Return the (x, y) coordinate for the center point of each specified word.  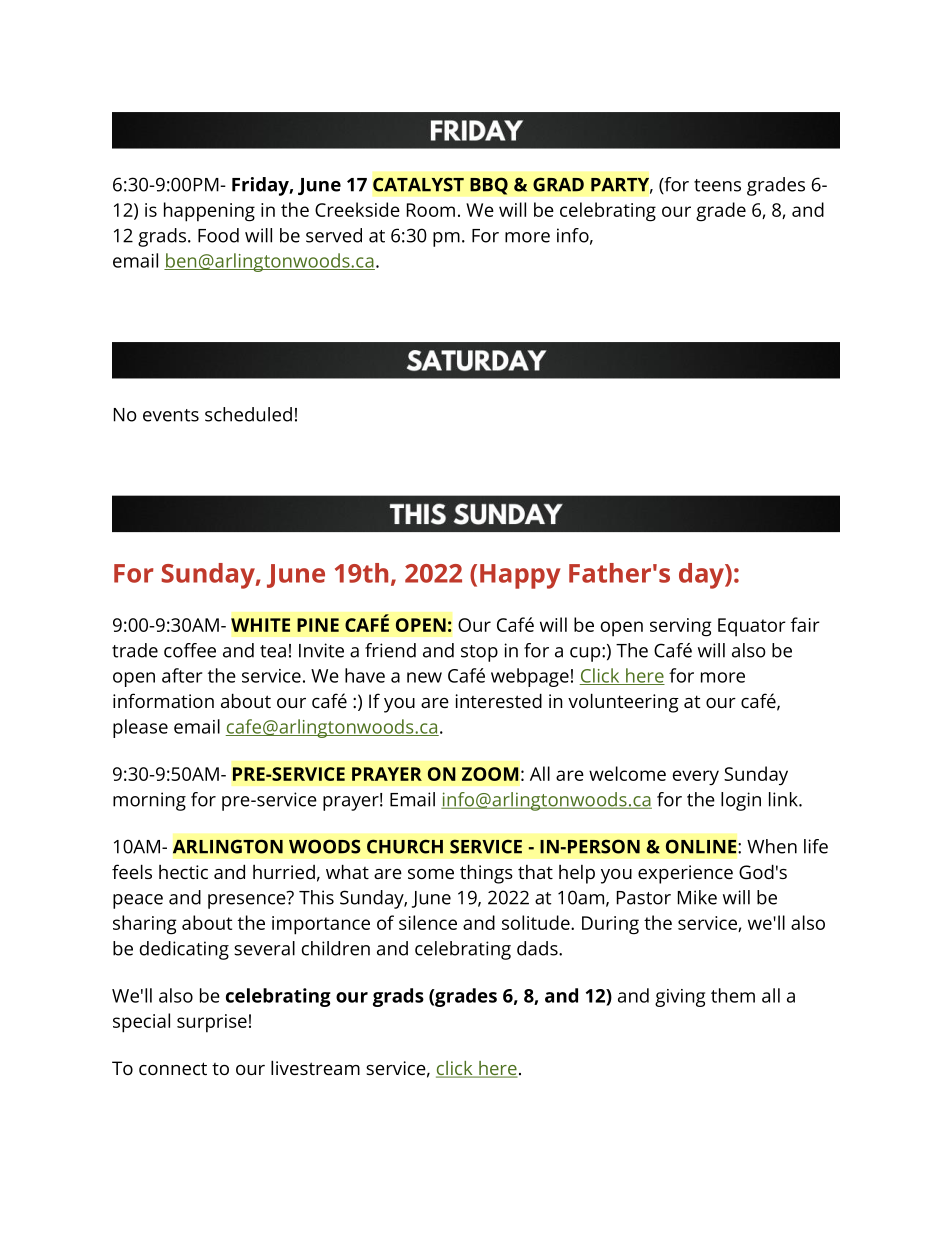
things (486, 874)
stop (479, 653)
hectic (183, 872)
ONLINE (701, 846)
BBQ (489, 186)
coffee (190, 650)
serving (681, 627)
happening (209, 212)
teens (717, 185)
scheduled (248, 414)
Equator (752, 627)
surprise (212, 1023)
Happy (520, 576)
